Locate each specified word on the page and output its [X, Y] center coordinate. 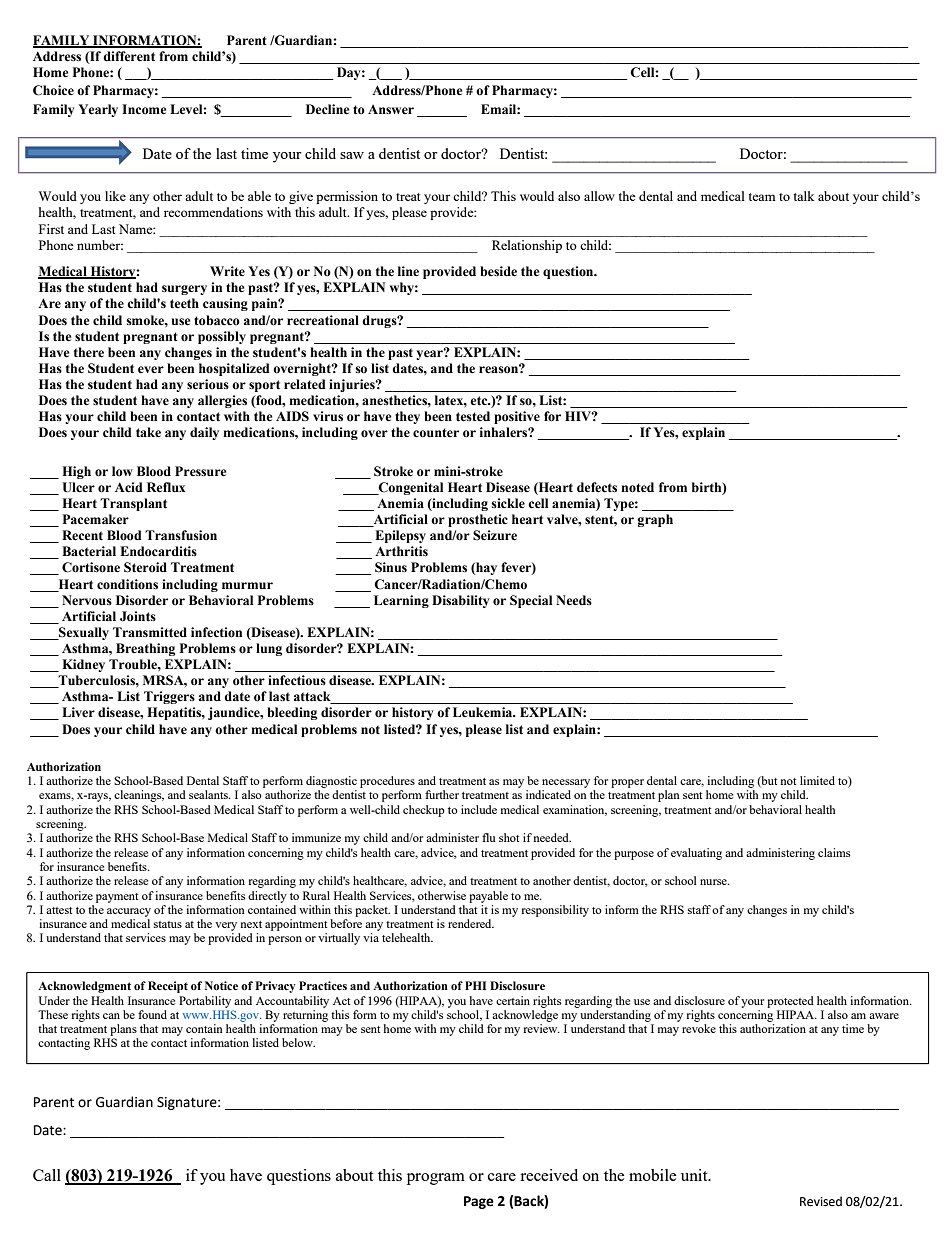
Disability [460, 601]
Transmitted [150, 632]
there [89, 352]
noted [637, 487]
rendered [471, 923]
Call [47, 1175]
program [436, 1179]
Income [144, 109]
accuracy [129, 912]
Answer [391, 109]
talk [803, 196]
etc [480, 401]
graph [655, 520]
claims [834, 852]
